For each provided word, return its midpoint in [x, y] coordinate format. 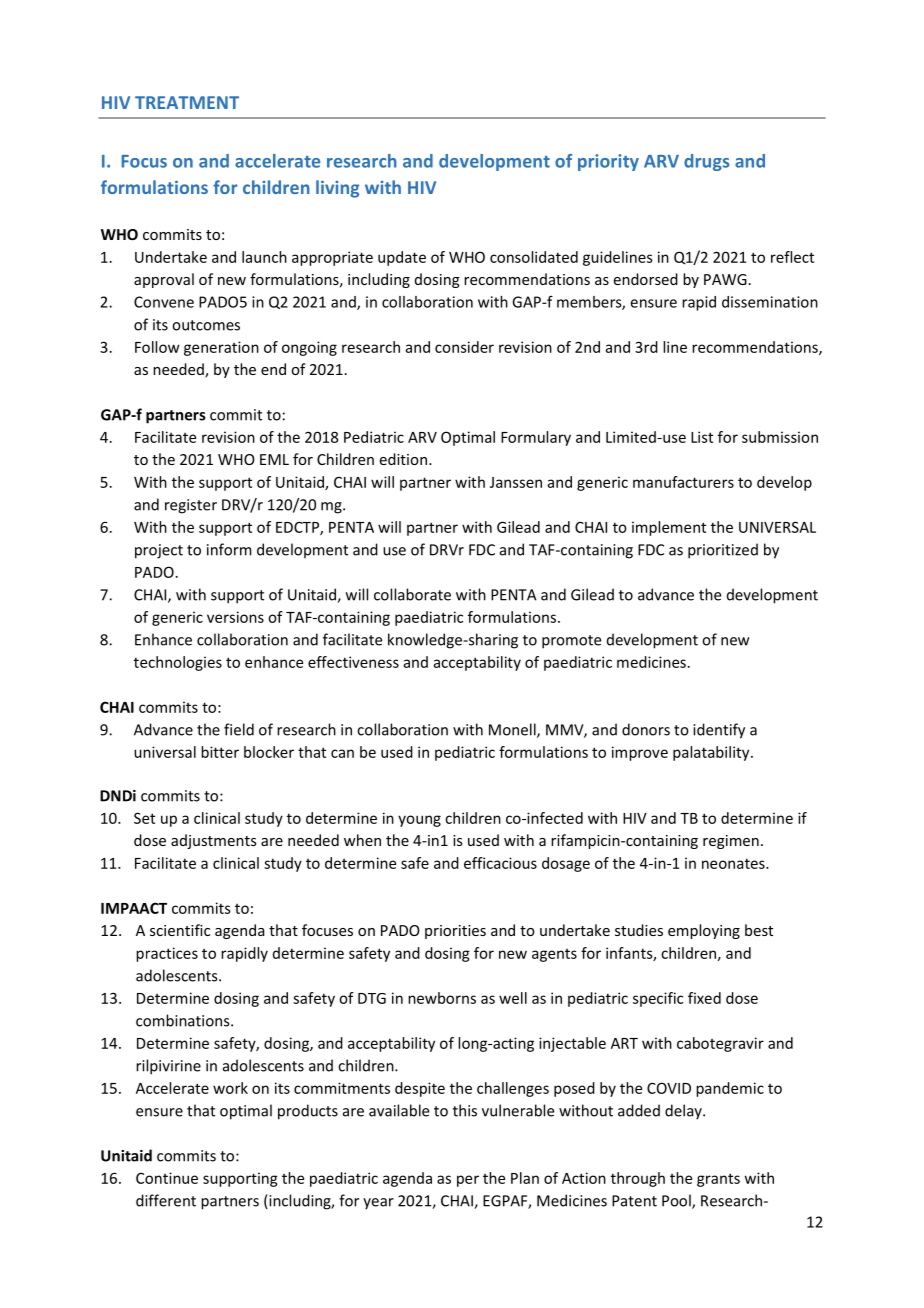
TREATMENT [187, 102]
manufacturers [683, 482]
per [468, 1181]
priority [608, 162]
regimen [731, 842]
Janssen [516, 482]
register [191, 506]
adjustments [214, 841]
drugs [707, 162]
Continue [167, 1178]
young [419, 821]
